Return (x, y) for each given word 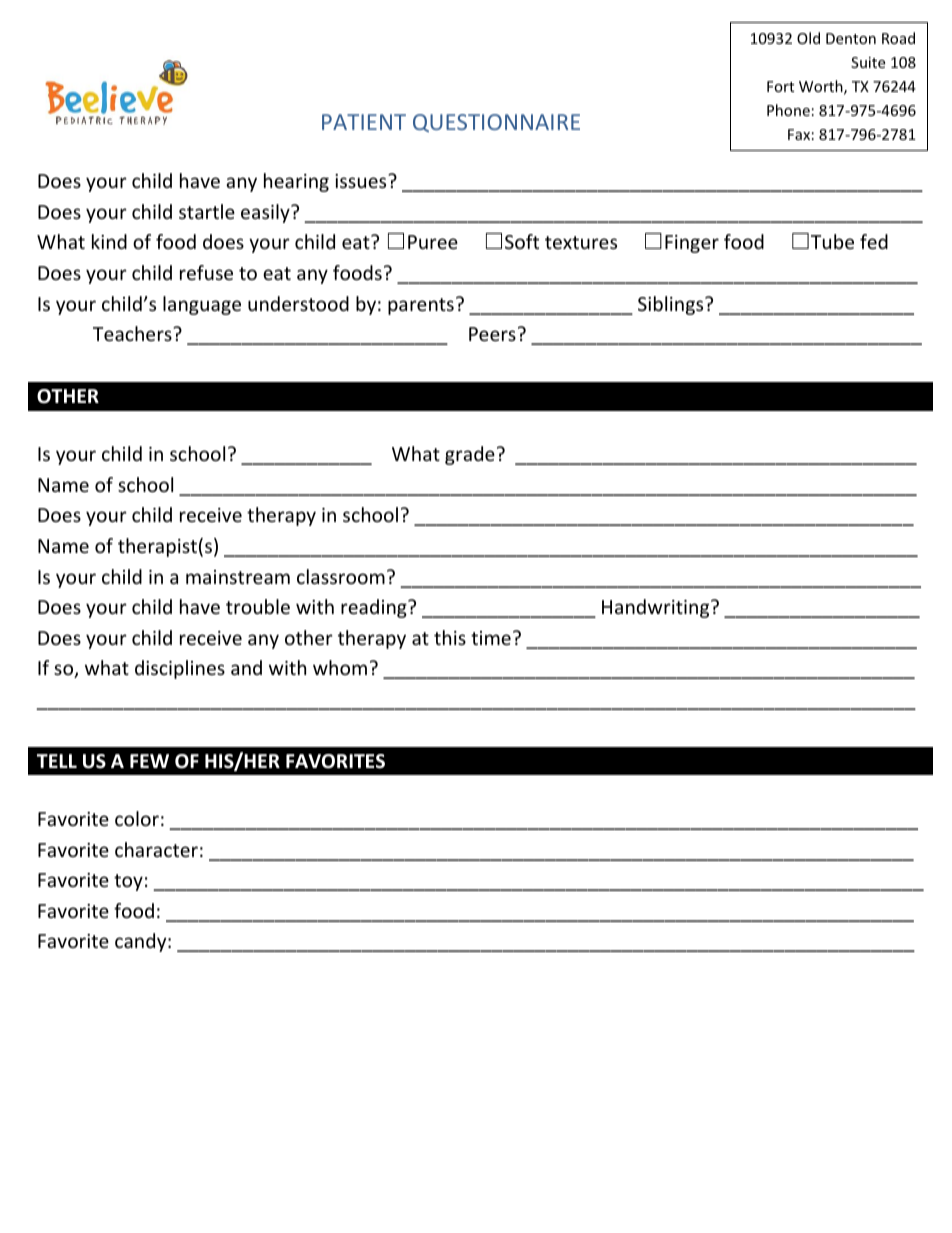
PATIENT (364, 122)
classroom (341, 576)
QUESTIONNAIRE (496, 123)
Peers (492, 334)
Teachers (133, 333)
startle (207, 211)
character (156, 849)
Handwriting (657, 608)
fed (874, 241)
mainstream (238, 577)
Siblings (672, 305)
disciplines (180, 669)
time (491, 638)
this (450, 637)
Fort (780, 86)
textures (581, 242)
